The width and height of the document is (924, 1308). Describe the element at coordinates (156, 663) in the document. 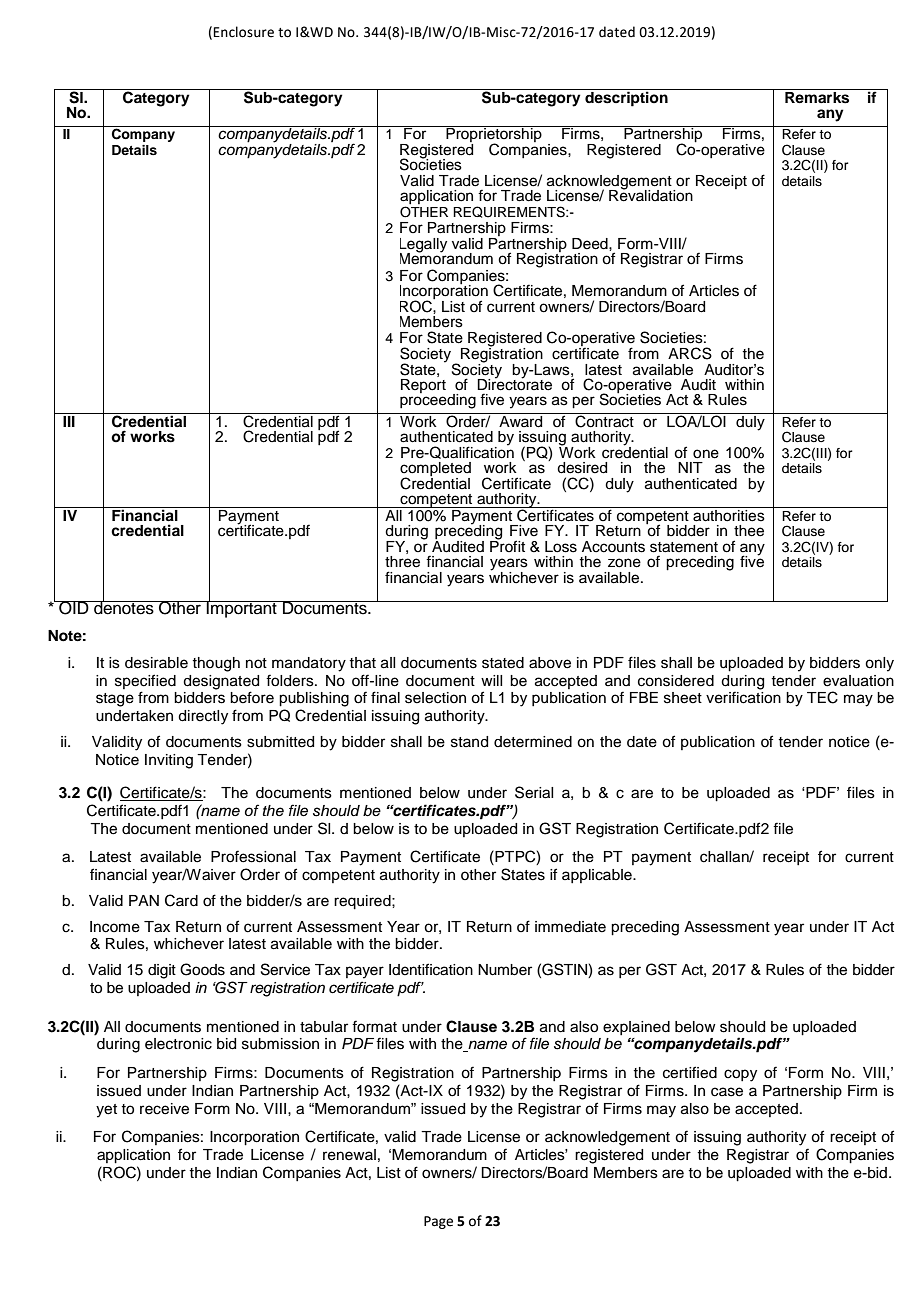

I see `desirable` at that location.
